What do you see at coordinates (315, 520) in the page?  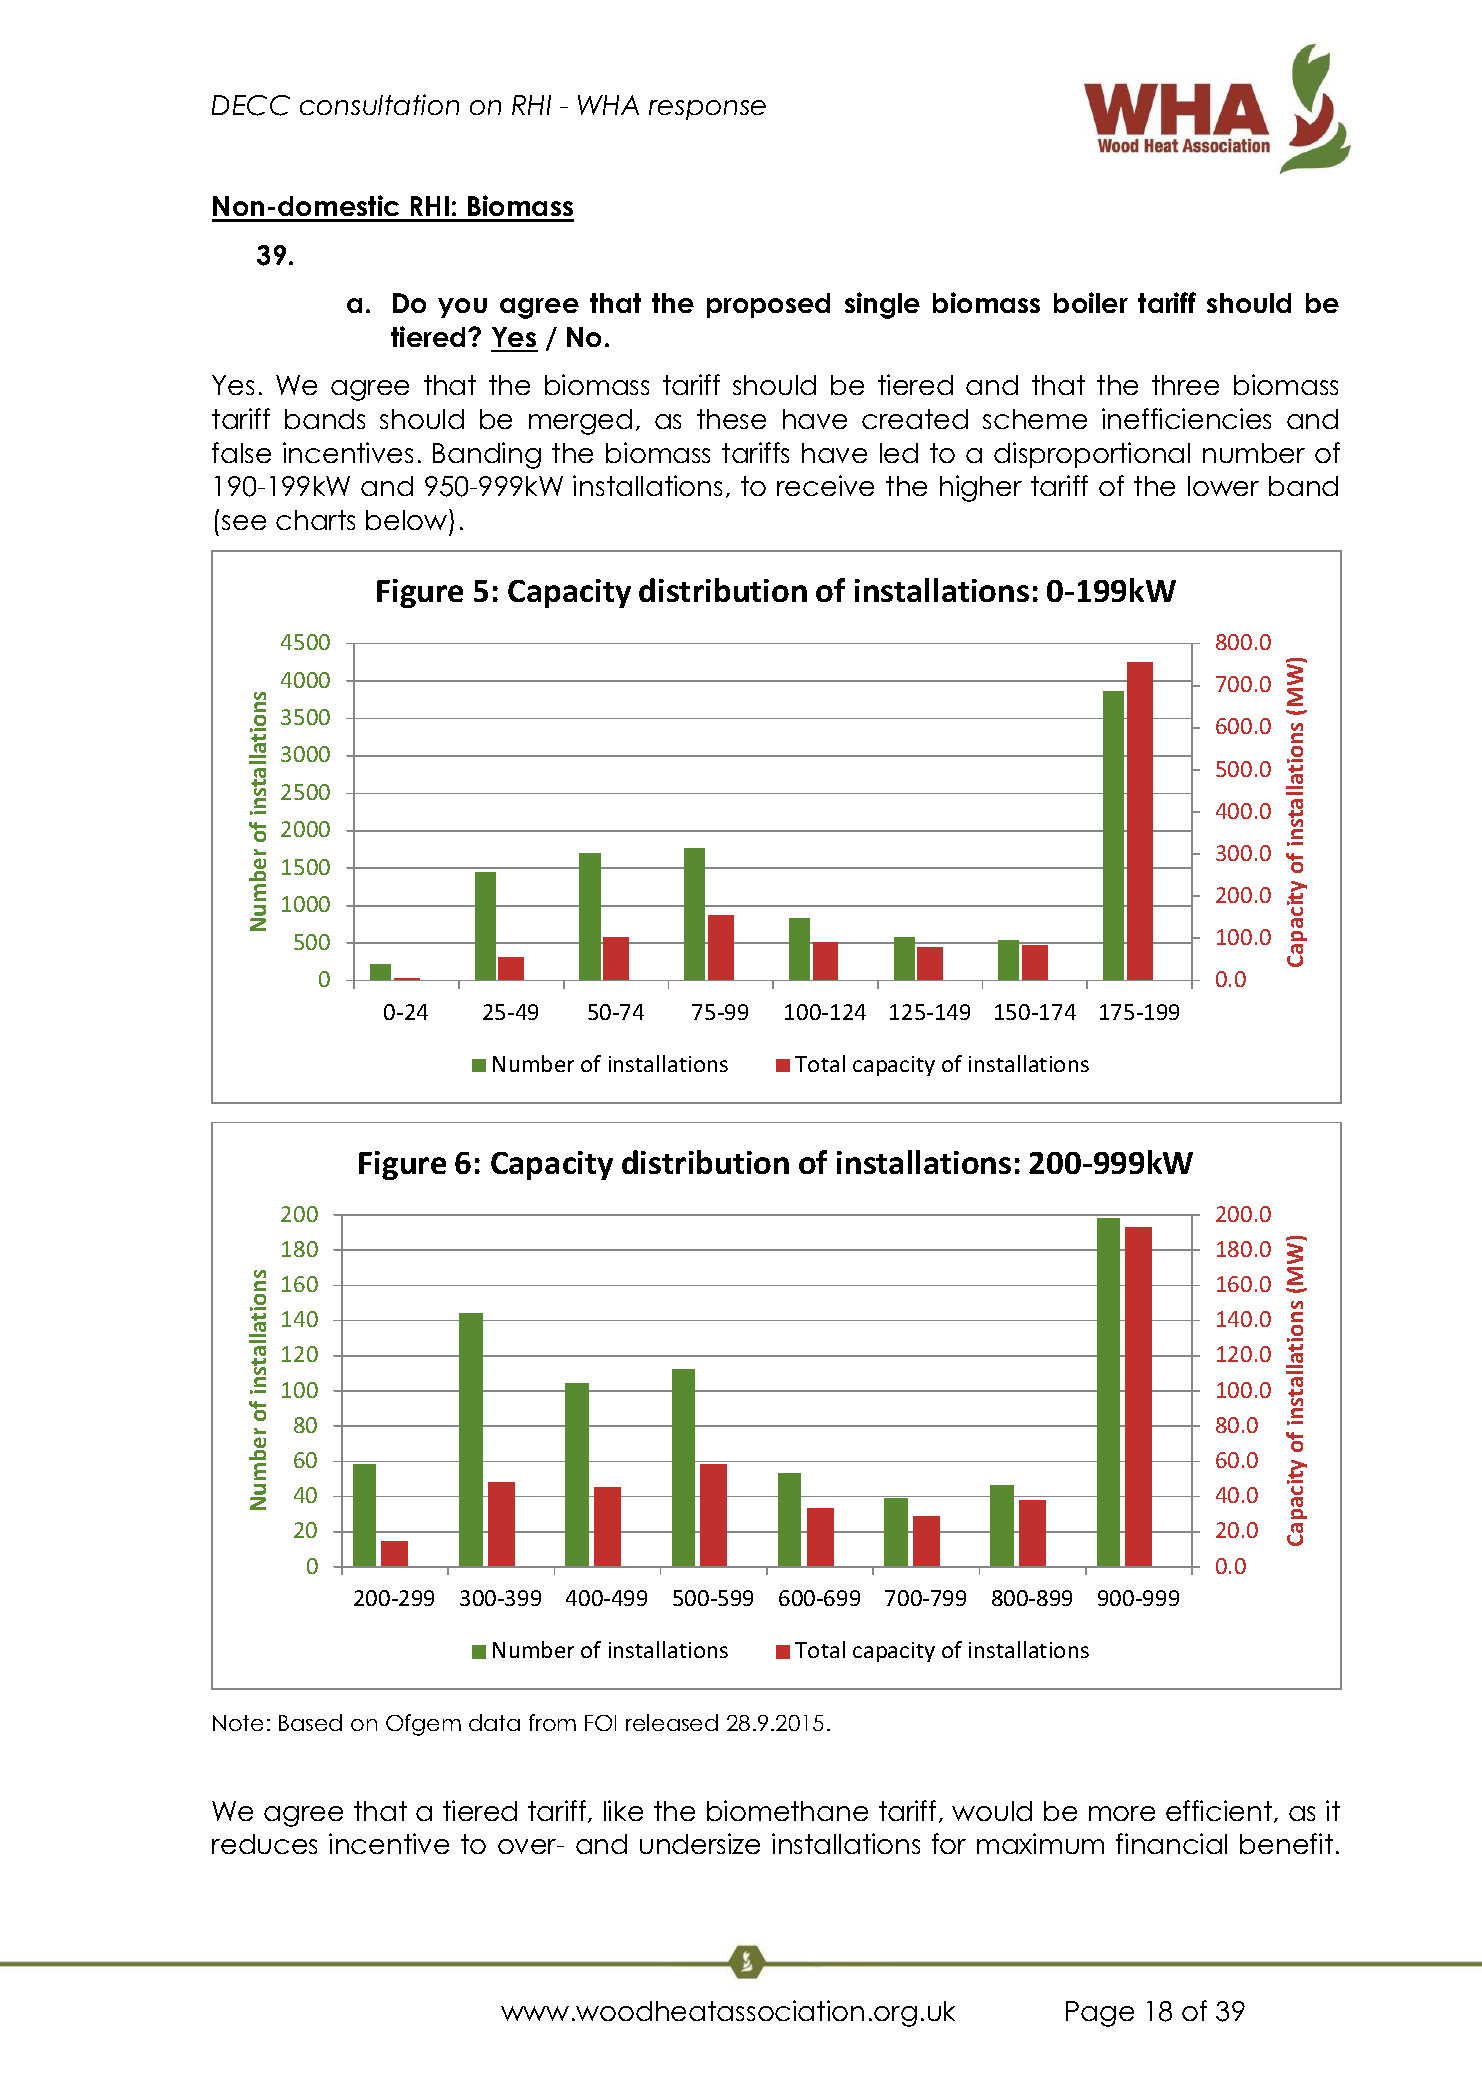 I see `charts` at bounding box center [315, 520].
